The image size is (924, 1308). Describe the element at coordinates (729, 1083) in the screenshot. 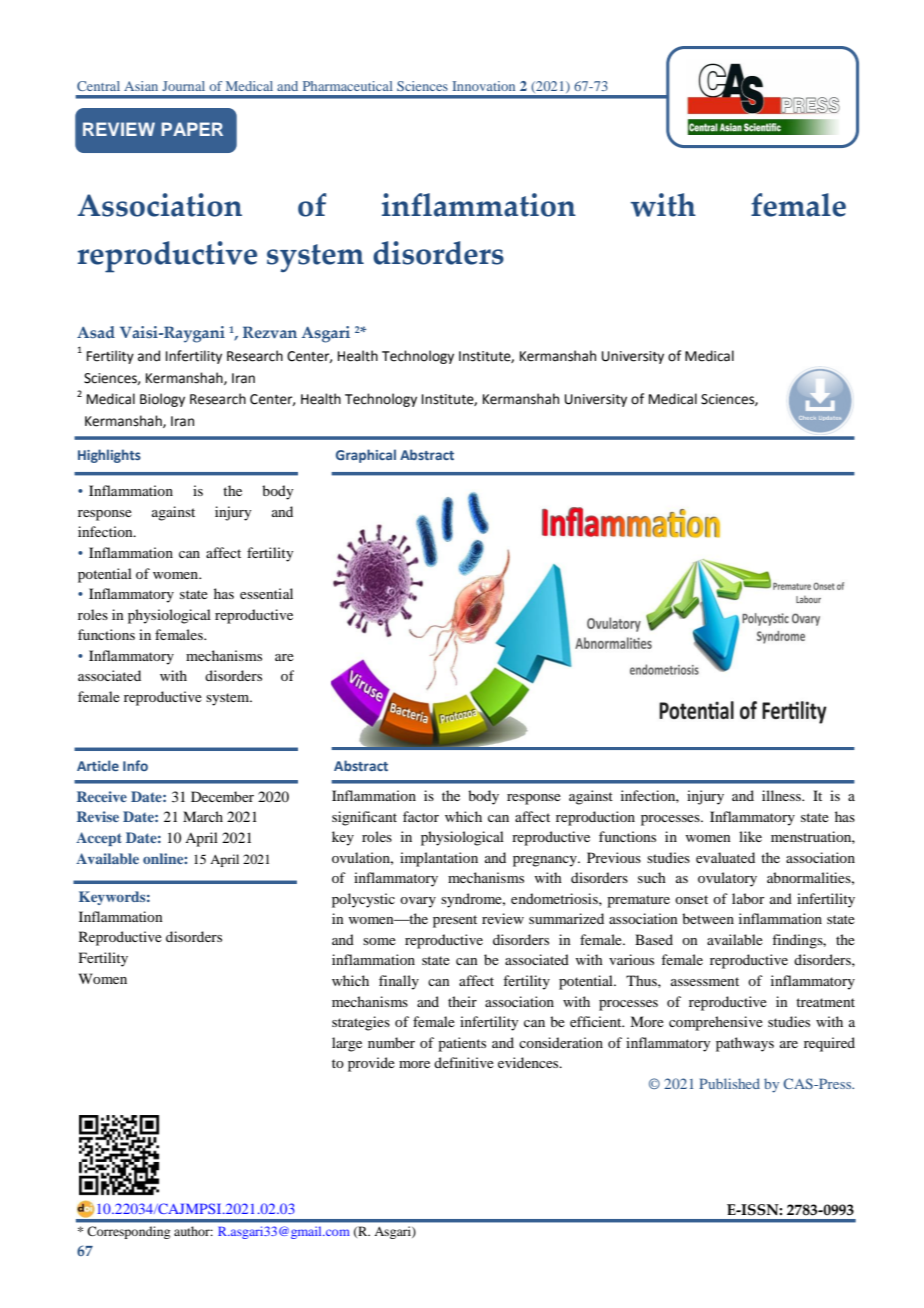

I see `Published` at that location.
